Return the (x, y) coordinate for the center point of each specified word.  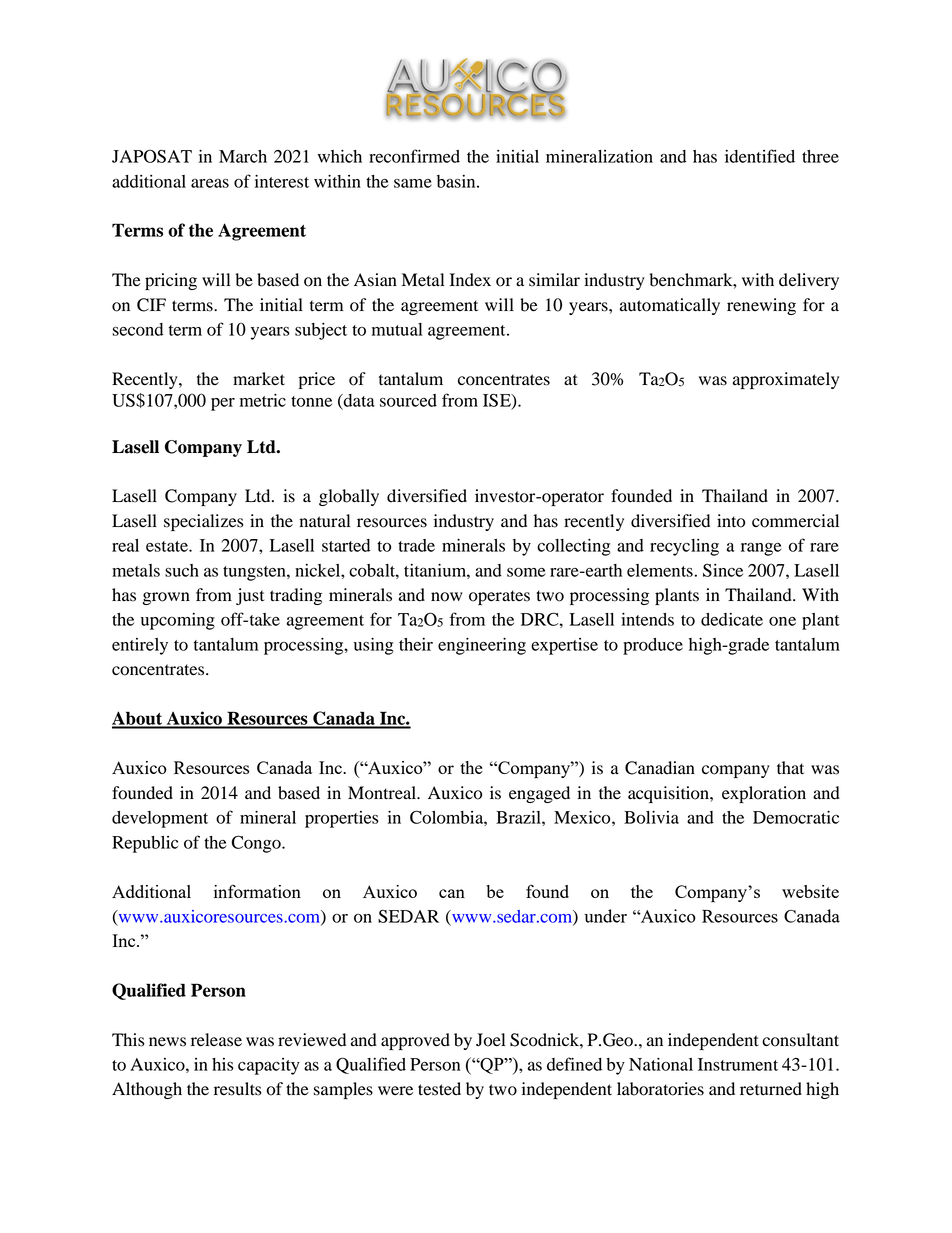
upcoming (178, 621)
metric (263, 400)
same (413, 183)
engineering (482, 646)
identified (760, 156)
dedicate (732, 619)
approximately (786, 380)
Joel (490, 1040)
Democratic (796, 817)
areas (210, 183)
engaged (539, 794)
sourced (408, 400)
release (216, 1040)
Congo (257, 844)
